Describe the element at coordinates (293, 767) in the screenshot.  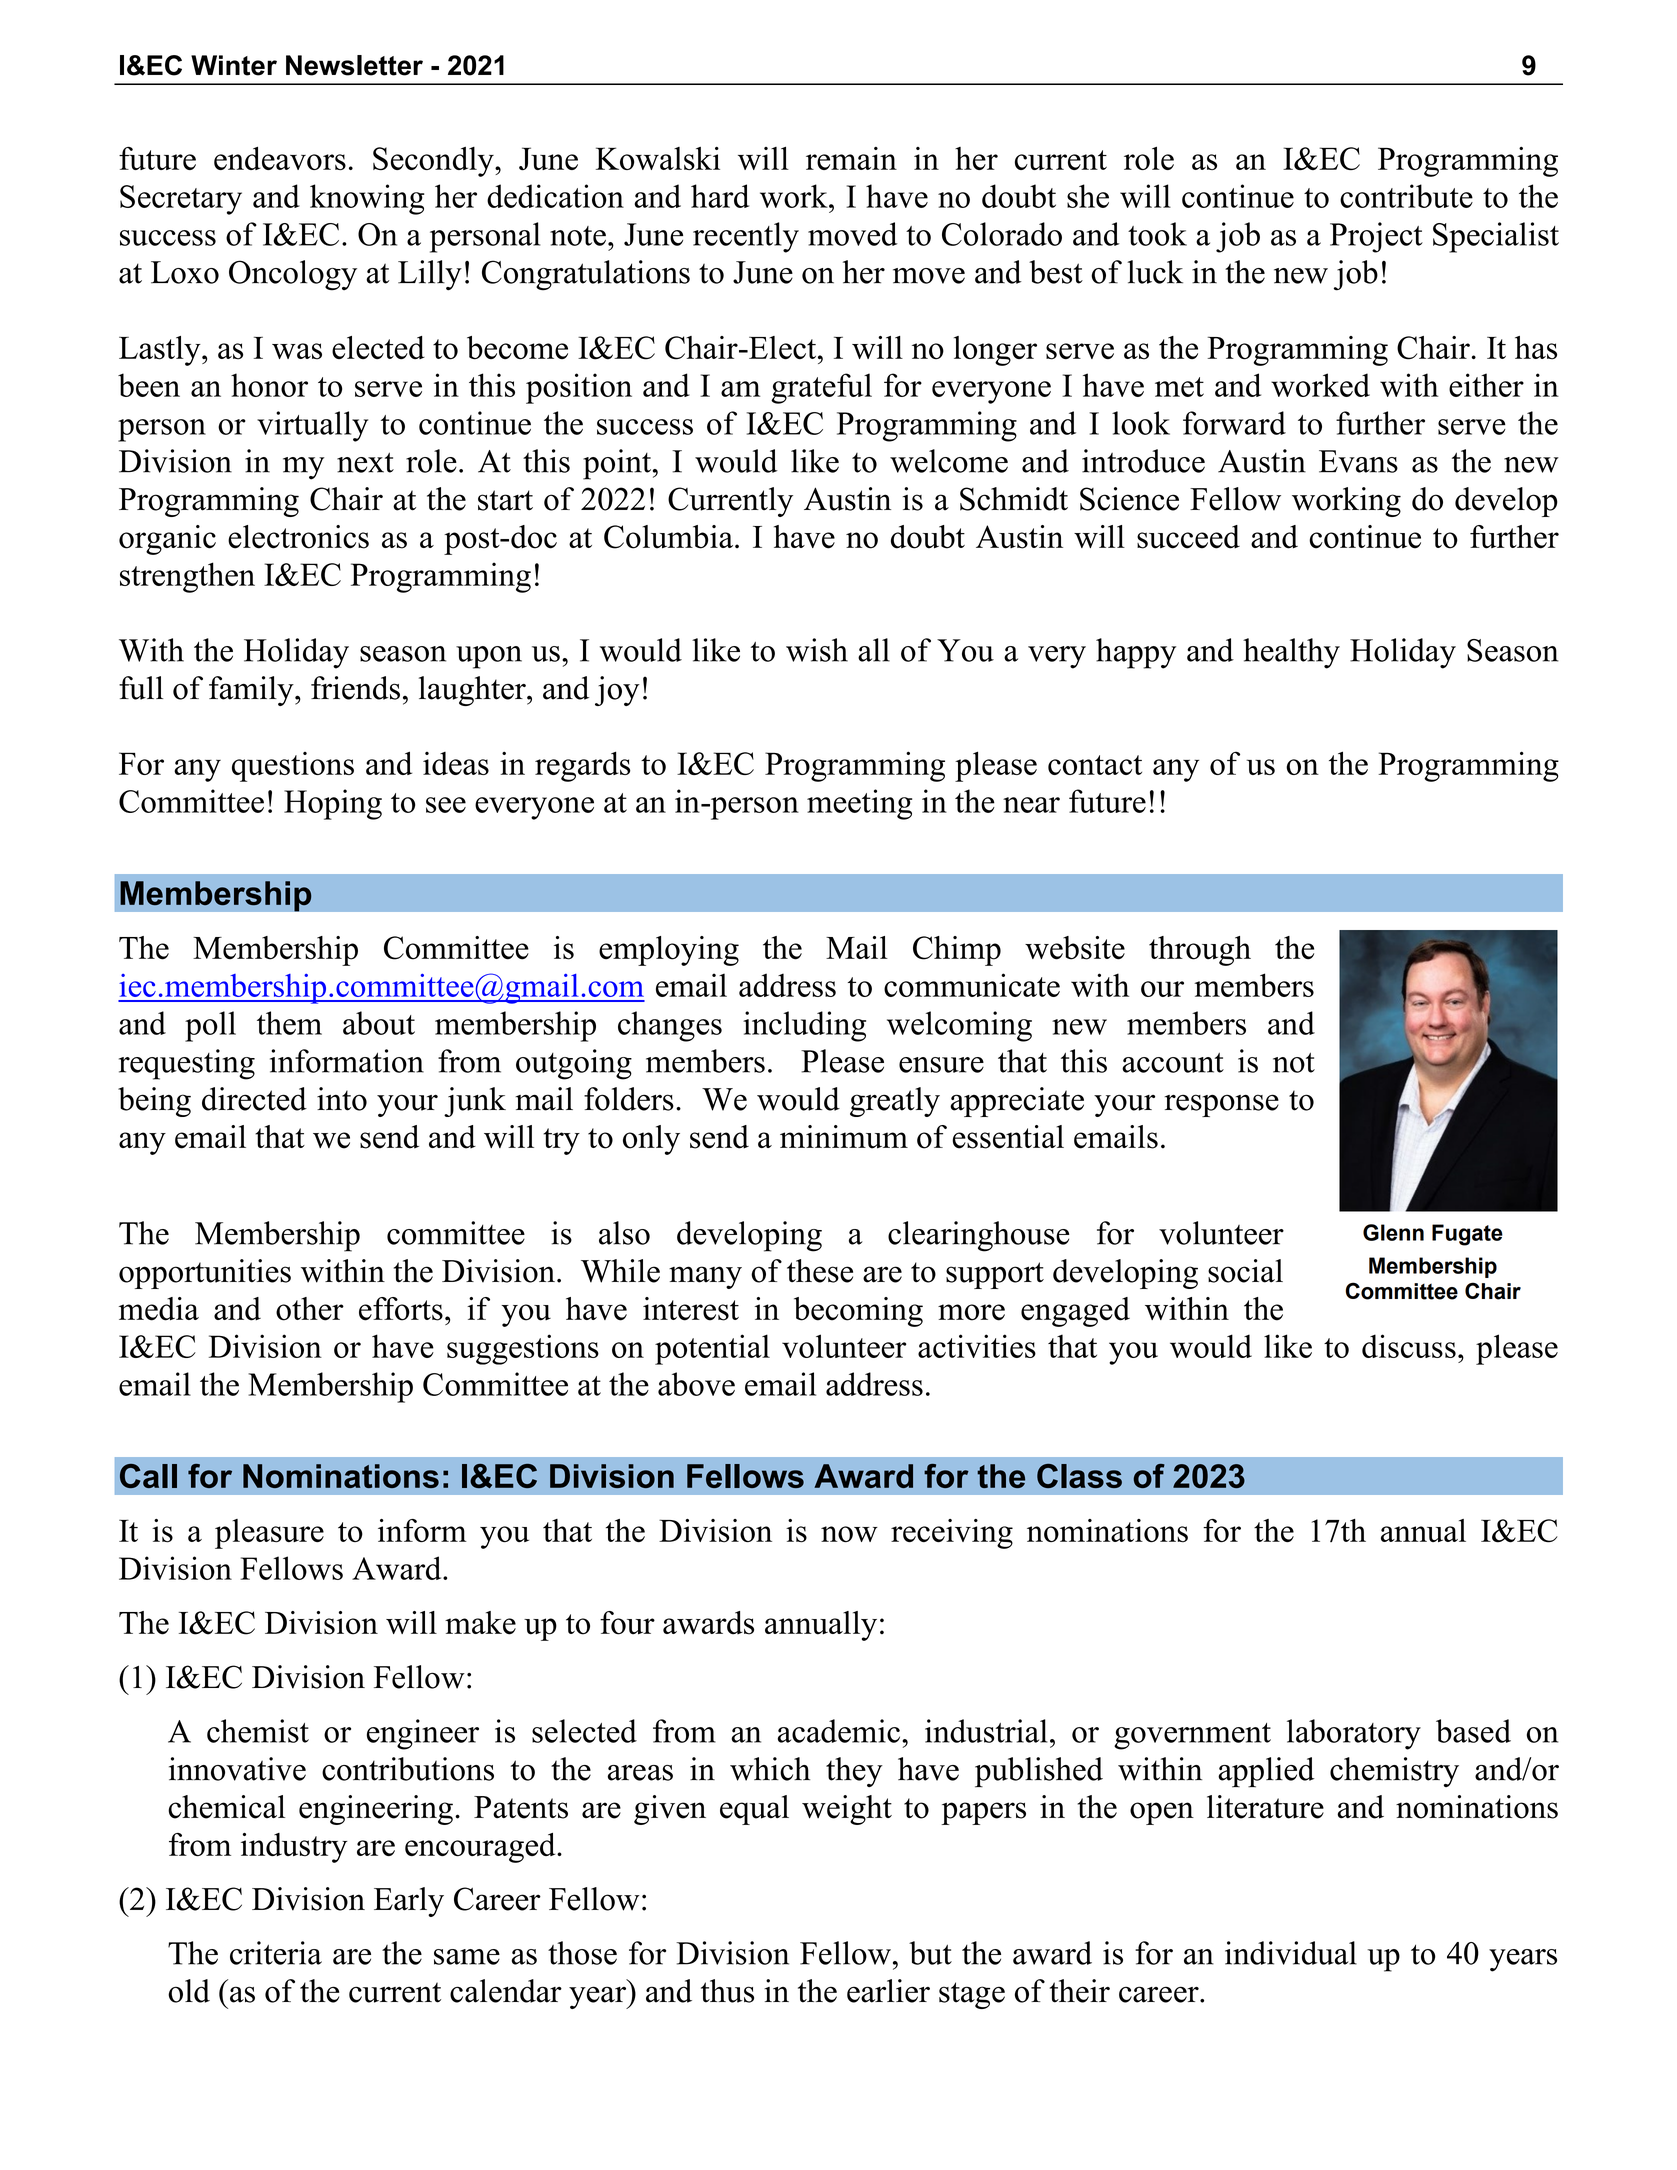
I see `questions` at that location.
